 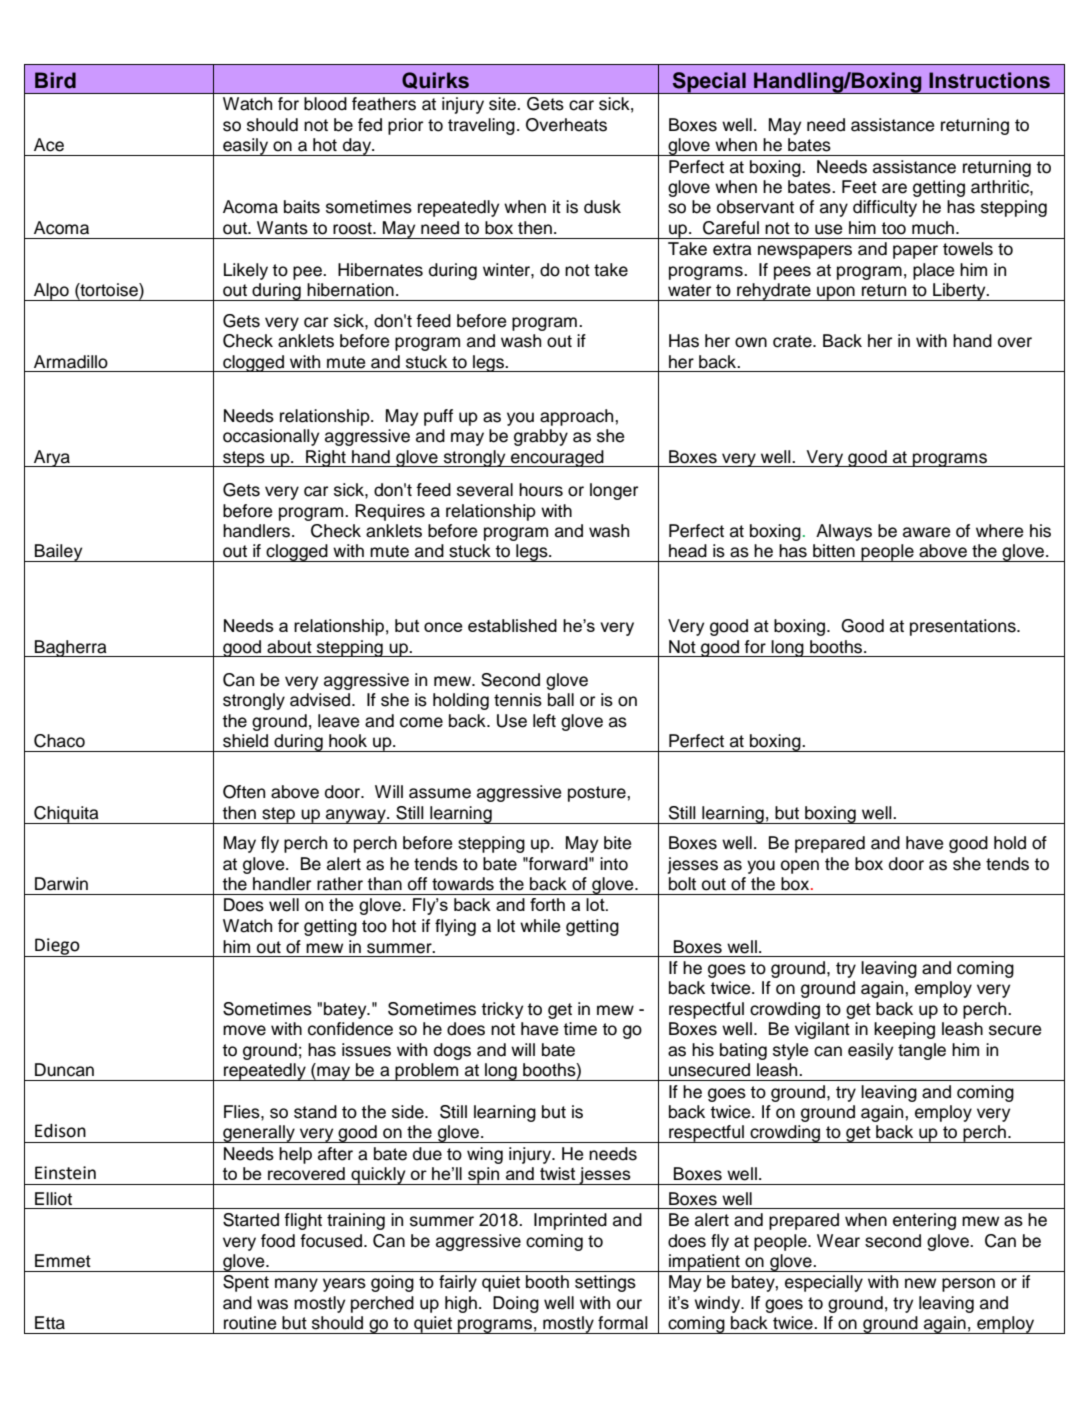 What do you see at coordinates (250, 1323) in the screenshot?
I see `routine` at bounding box center [250, 1323].
